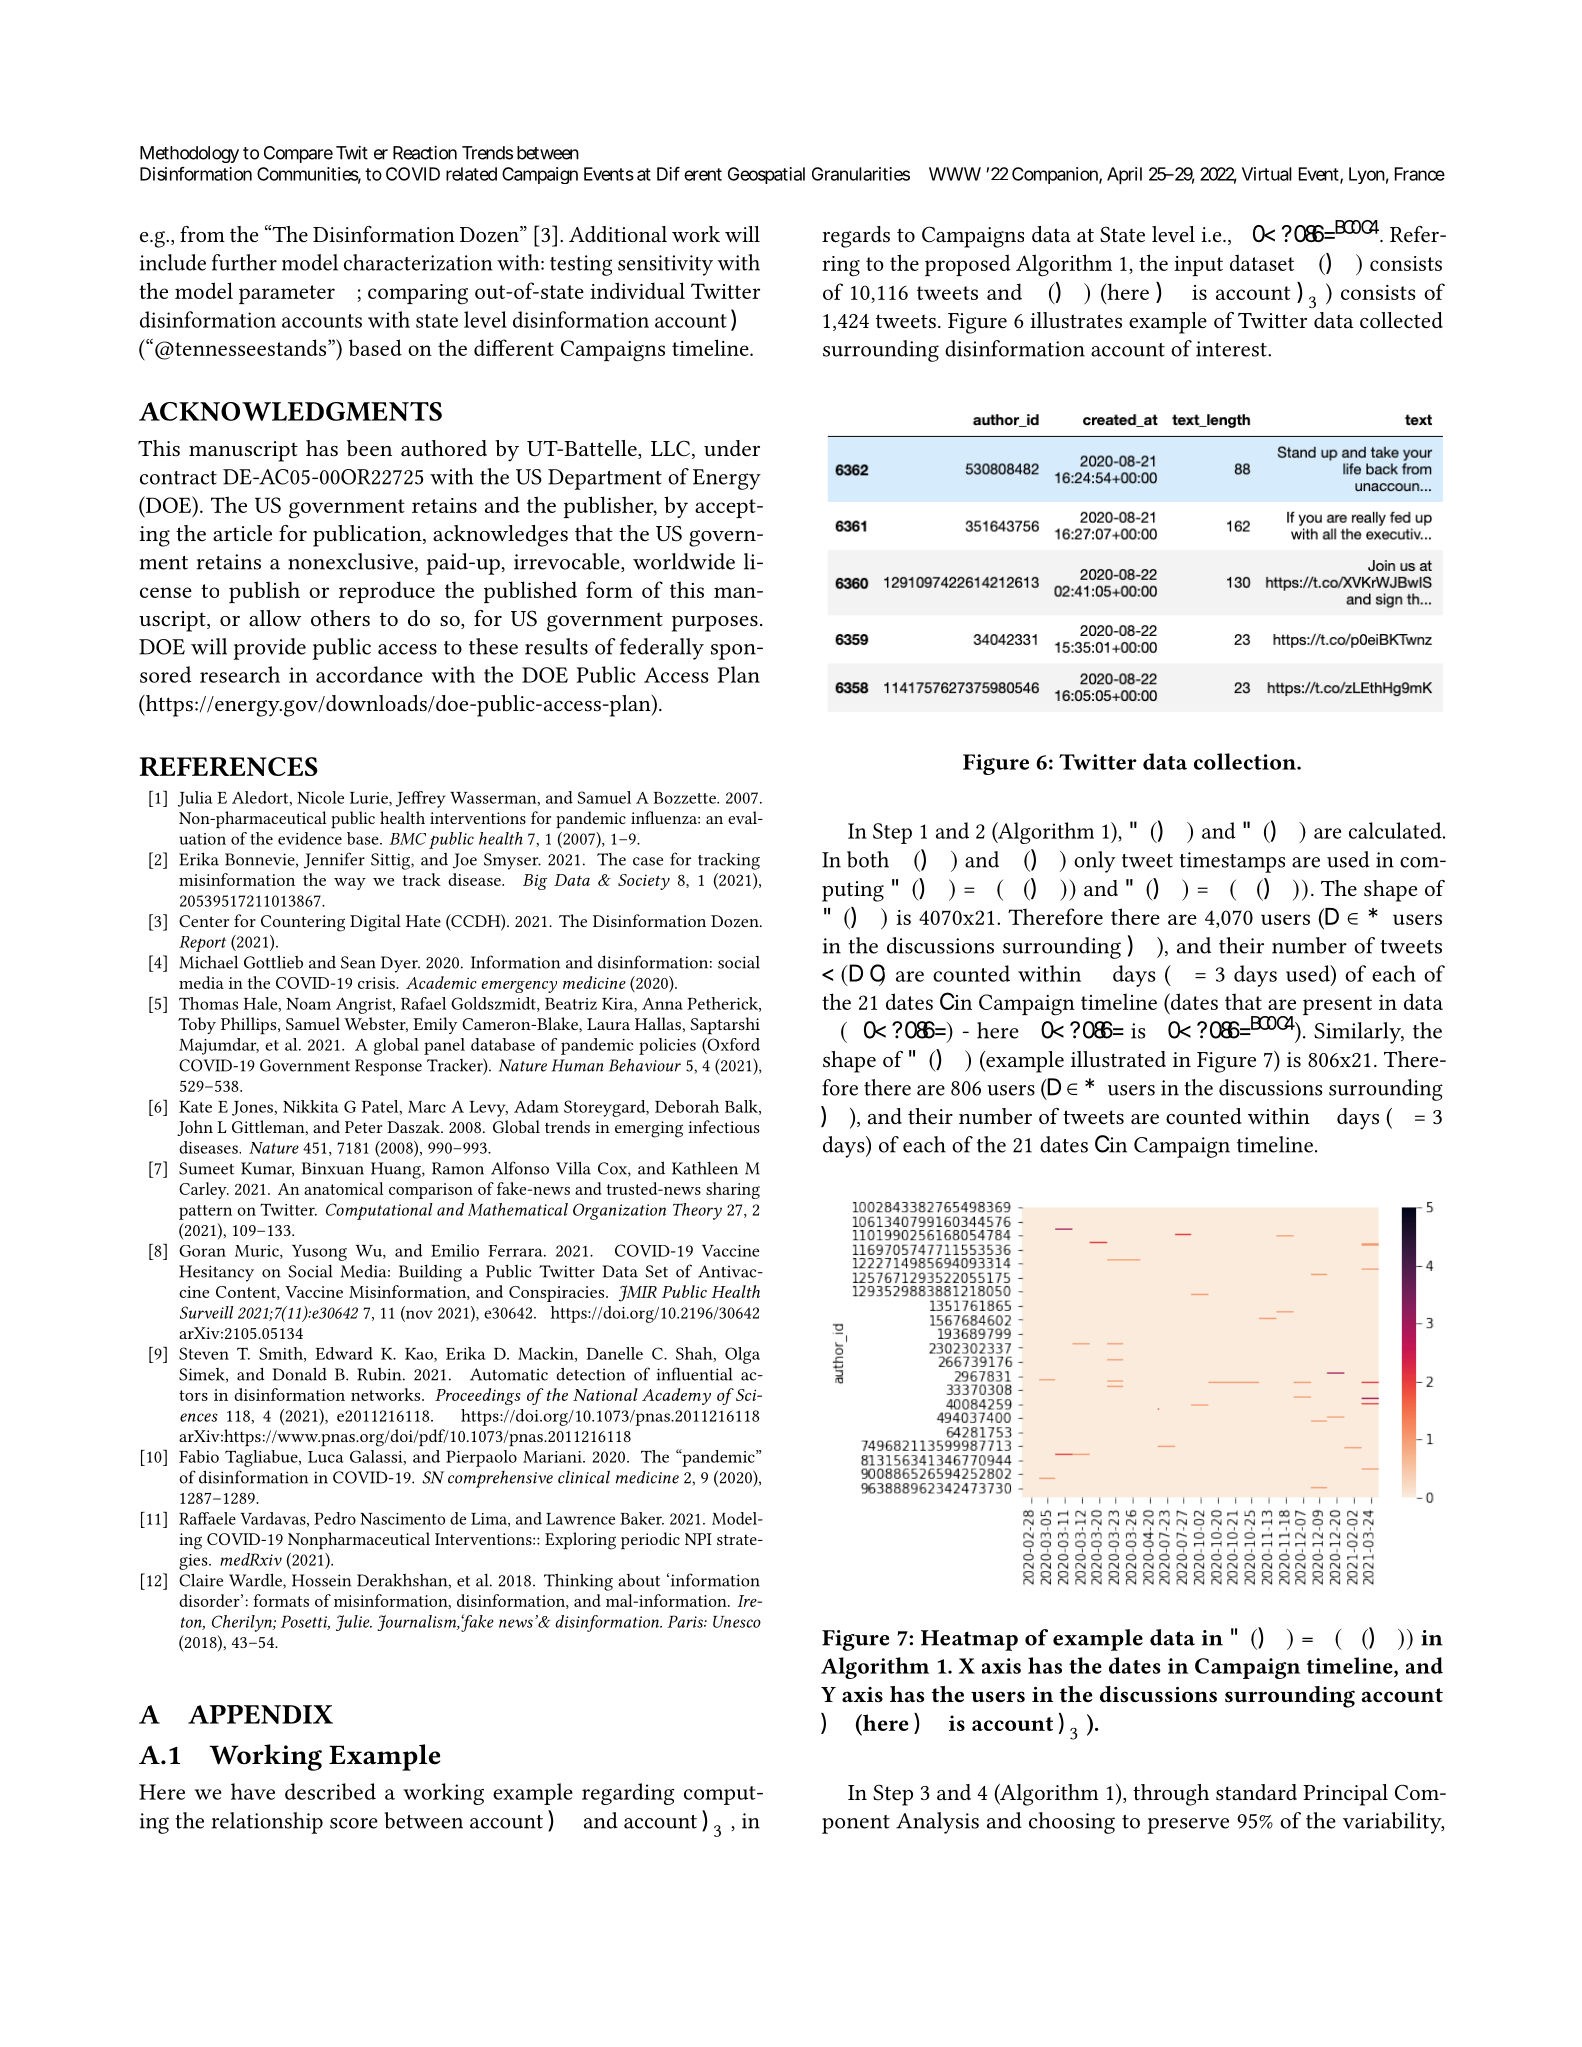 This screenshot has width=1582, height=2047. I want to click on Theory, so click(697, 1211).
